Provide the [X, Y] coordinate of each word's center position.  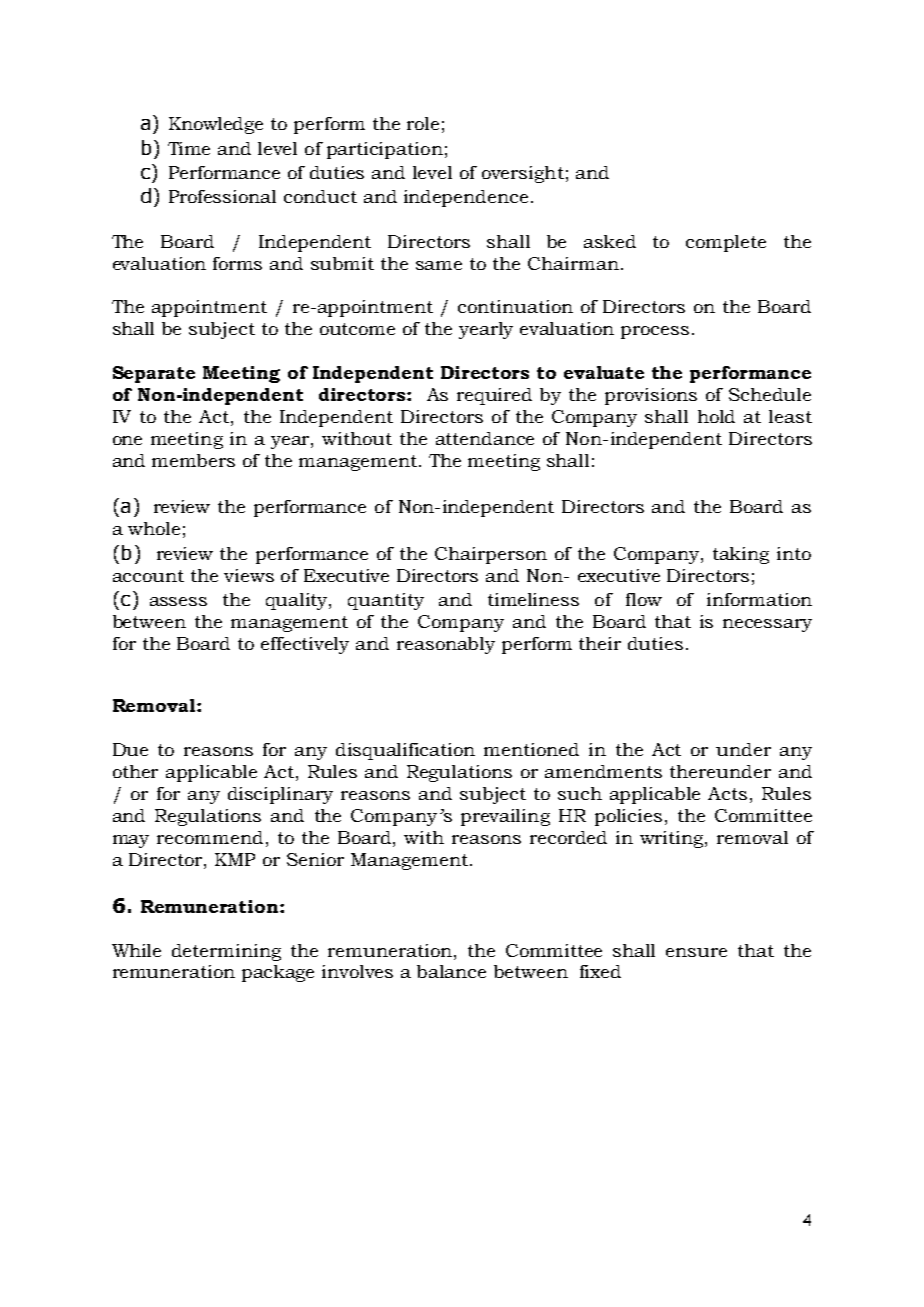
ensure [696, 952]
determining [226, 952]
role [423, 123]
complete [726, 243]
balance [451, 971]
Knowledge [216, 125]
